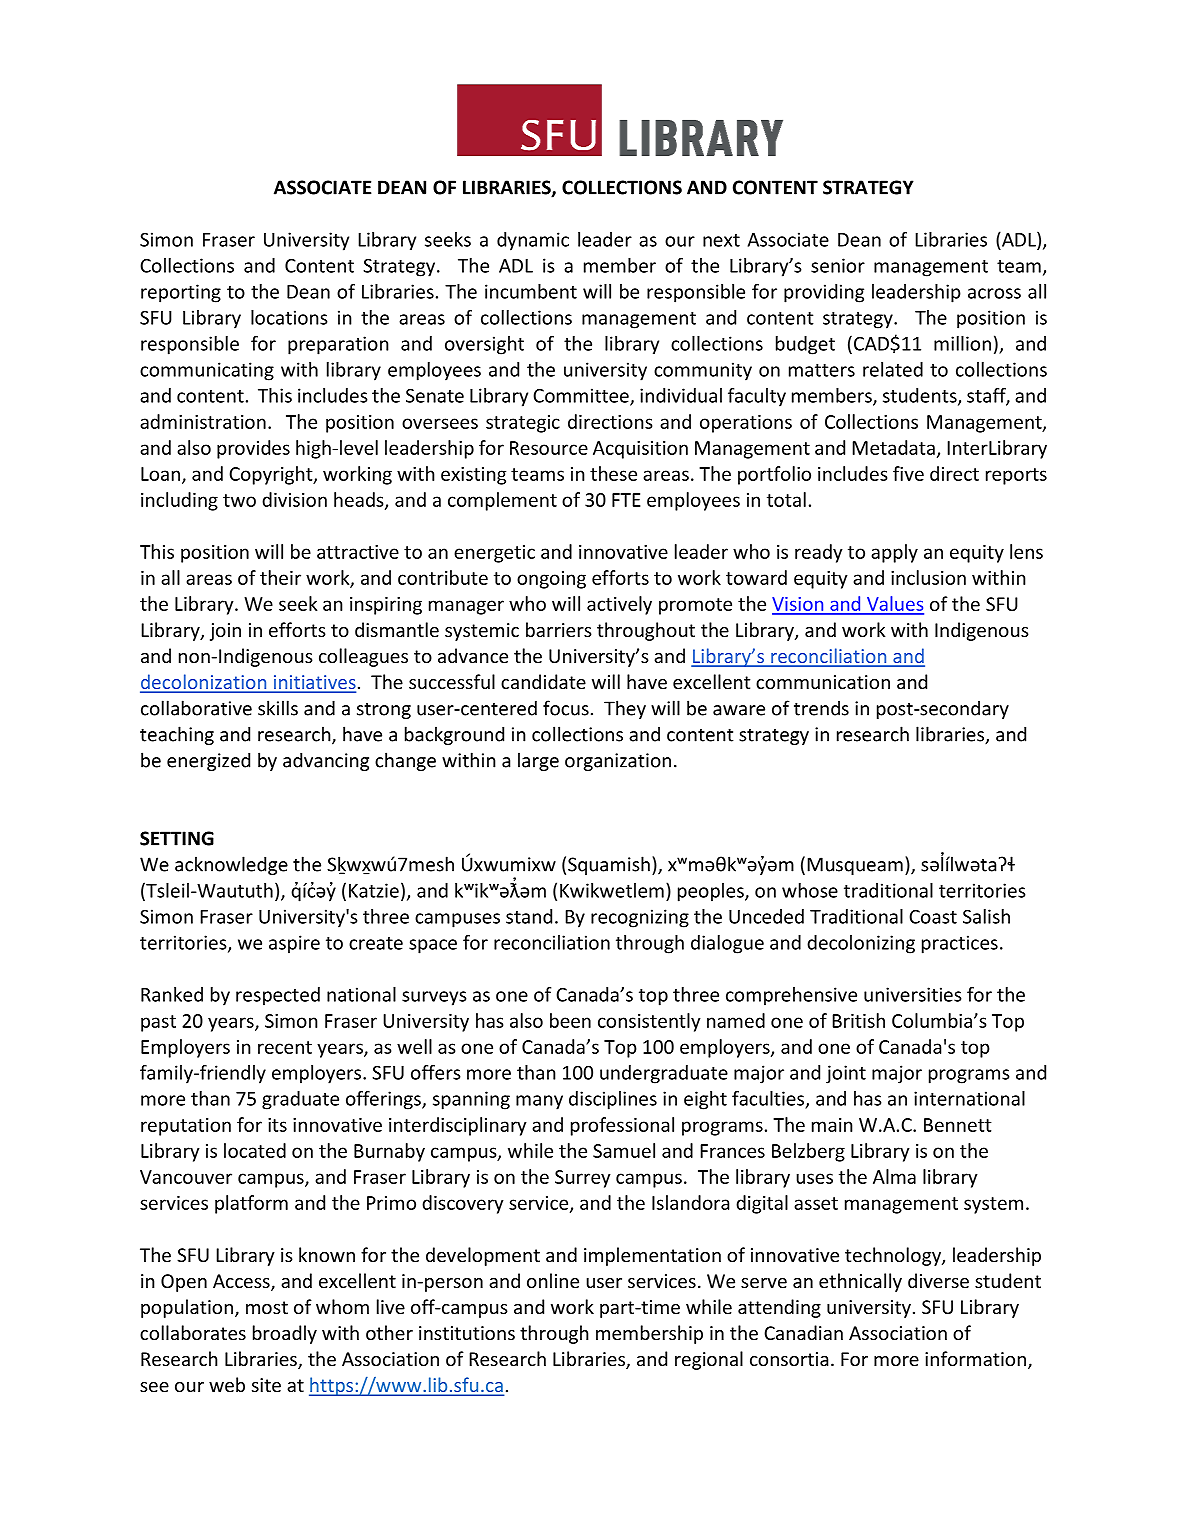  I want to click on recent, so click(285, 1047).
